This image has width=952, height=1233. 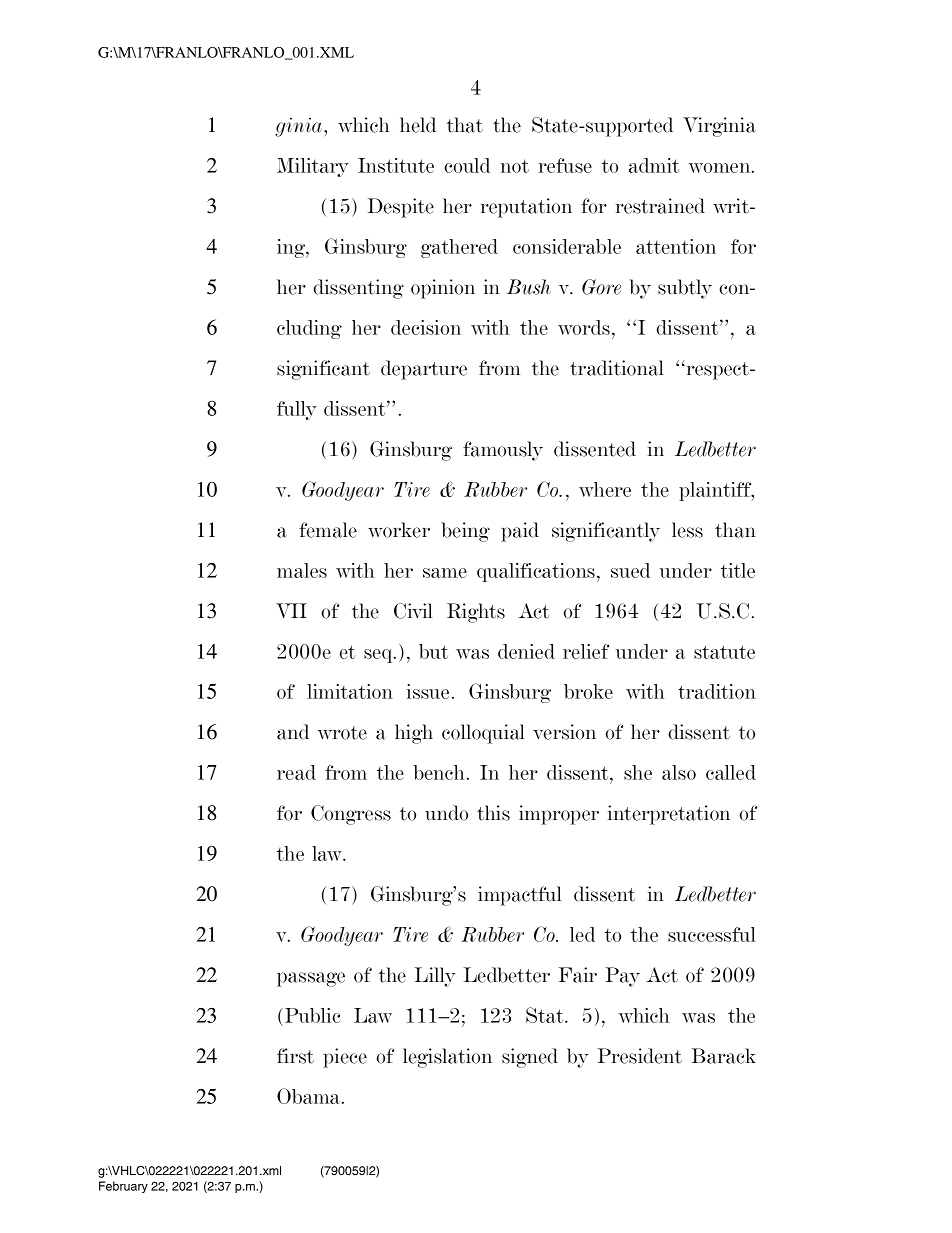 I want to click on but, so click(x=433, y=651).
